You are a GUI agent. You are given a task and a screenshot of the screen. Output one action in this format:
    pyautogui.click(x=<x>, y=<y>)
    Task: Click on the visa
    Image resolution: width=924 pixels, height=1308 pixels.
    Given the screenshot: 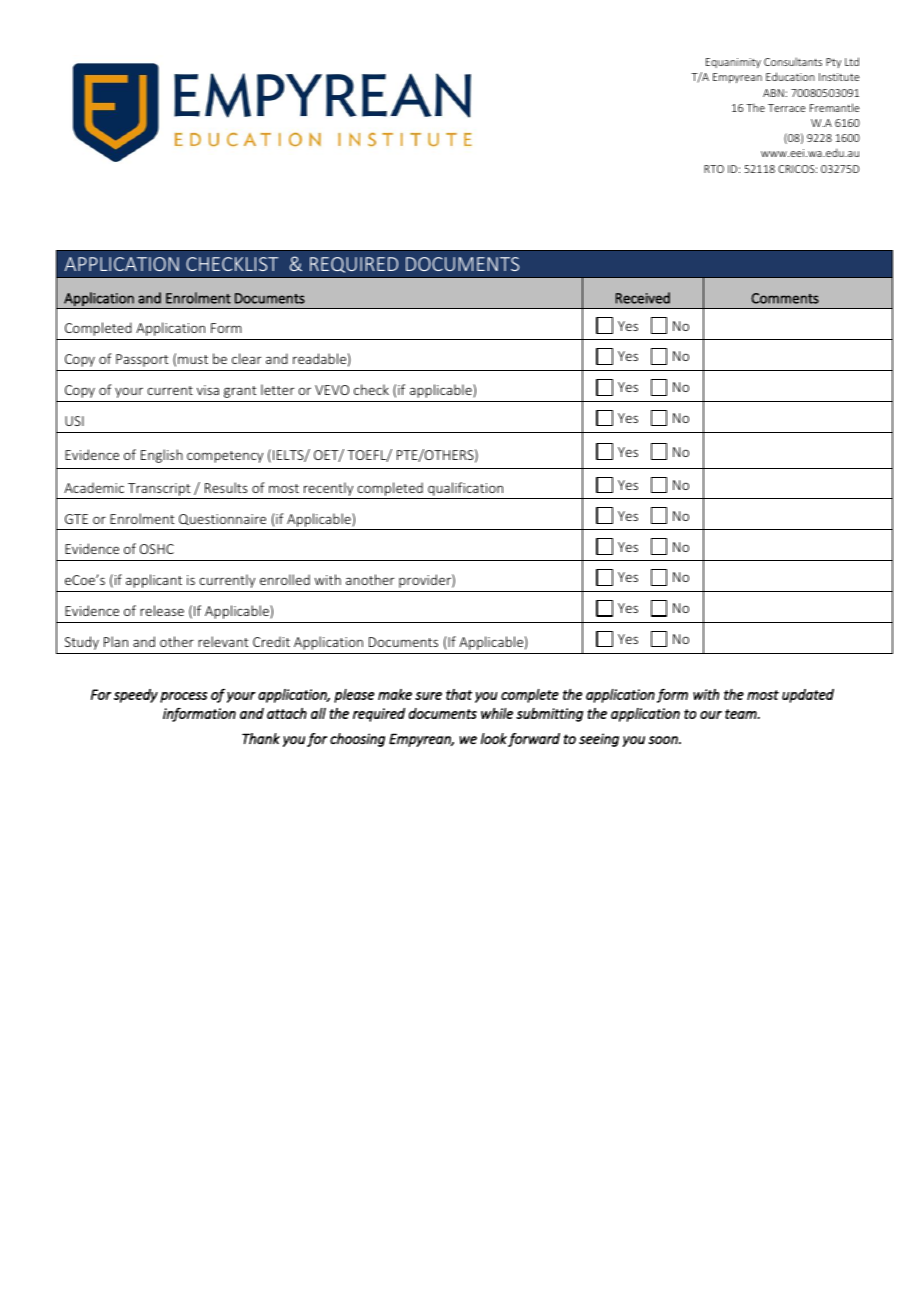 What is the action you would take?
    pyautogui.click(x=208, y=390)
